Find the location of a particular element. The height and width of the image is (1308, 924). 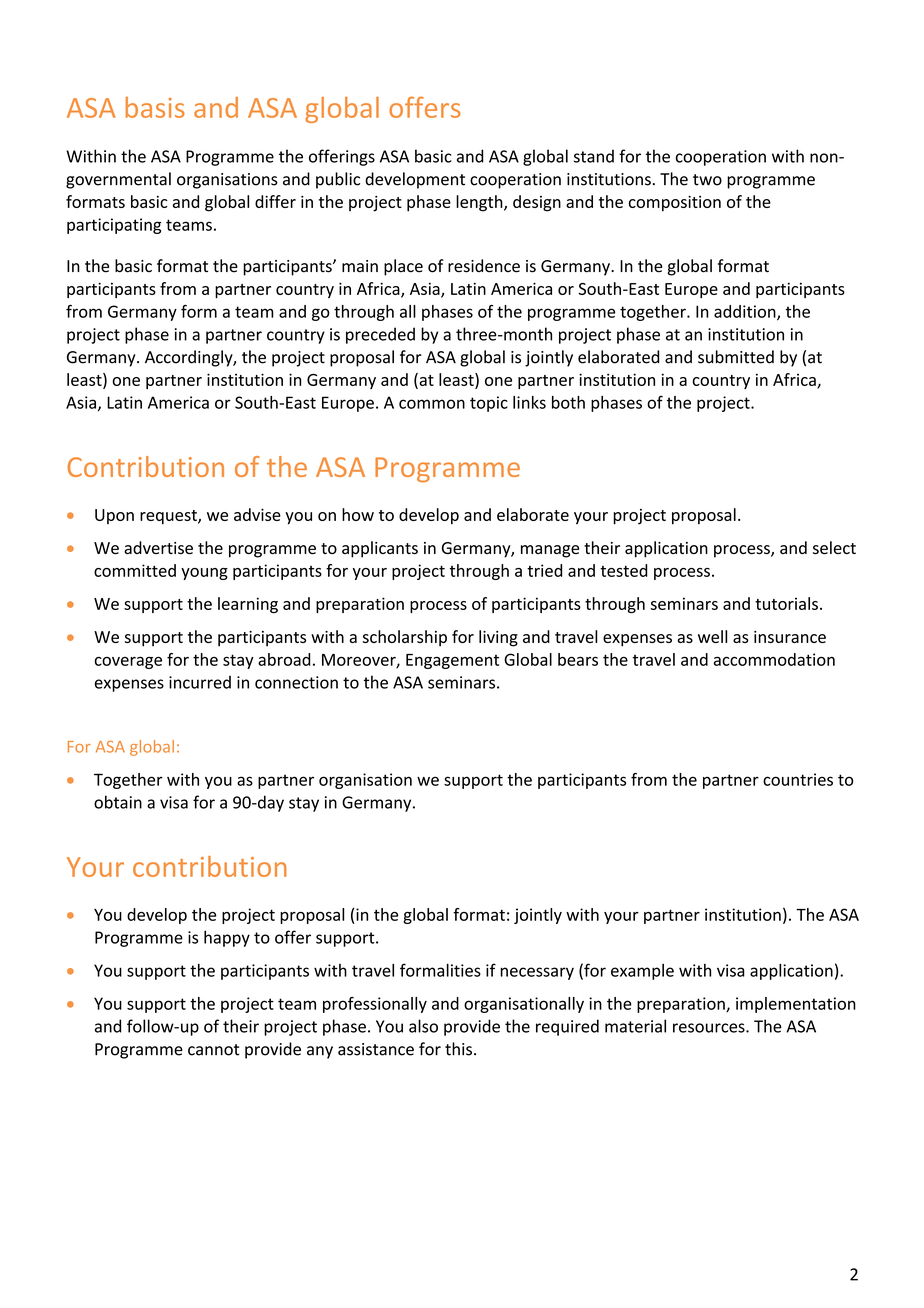

two is located at coordinates (707, 180).
